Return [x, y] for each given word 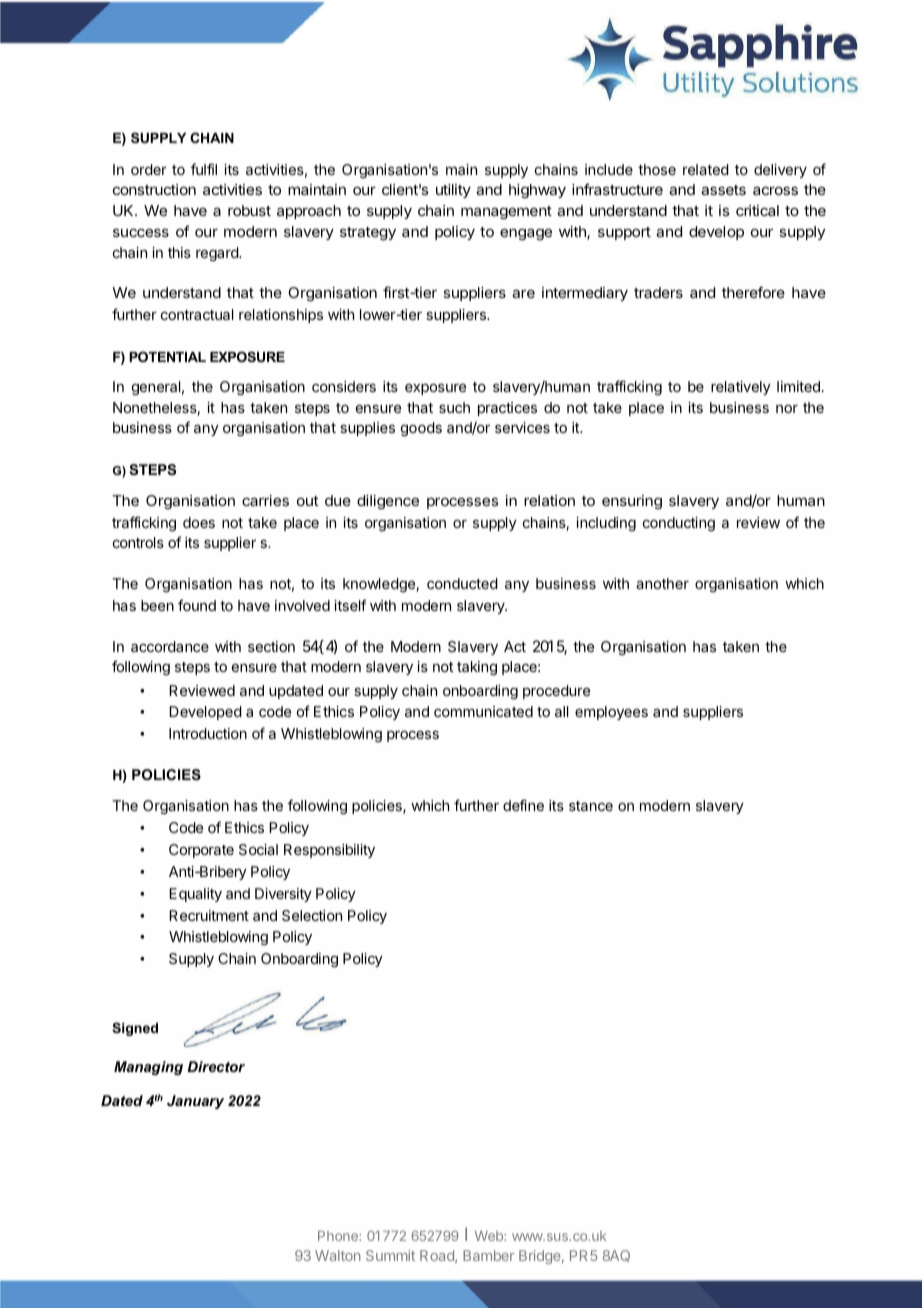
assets [723, 190]
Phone [339, 1236]
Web [490, 1236]
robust [249, 210]
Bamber [488, 1255]
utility [453, 191]
